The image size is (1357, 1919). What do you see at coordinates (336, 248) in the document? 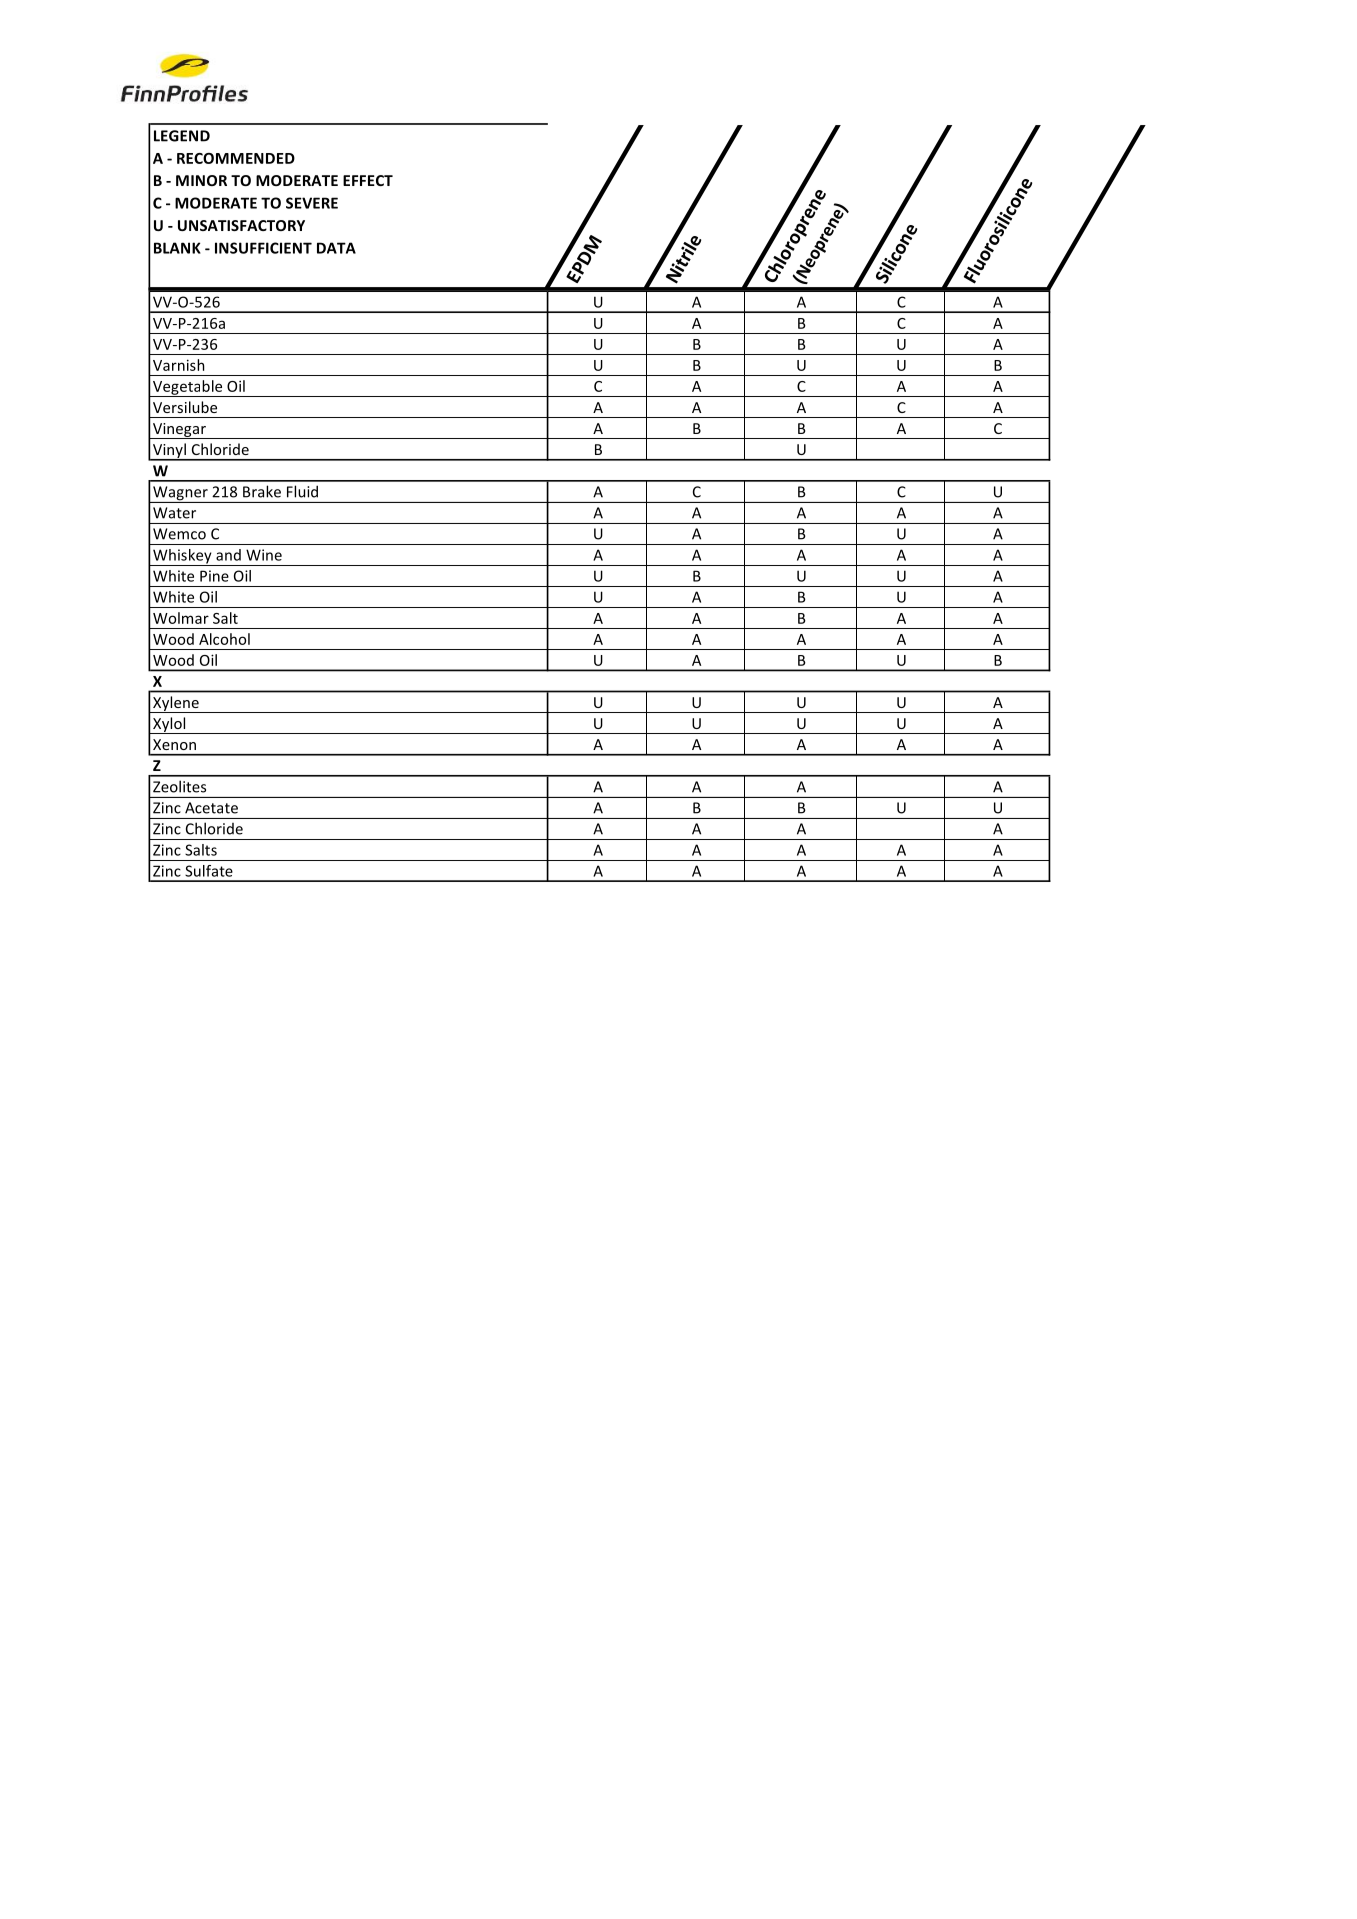
I see `DATA` at bounding box center [336, 248].
